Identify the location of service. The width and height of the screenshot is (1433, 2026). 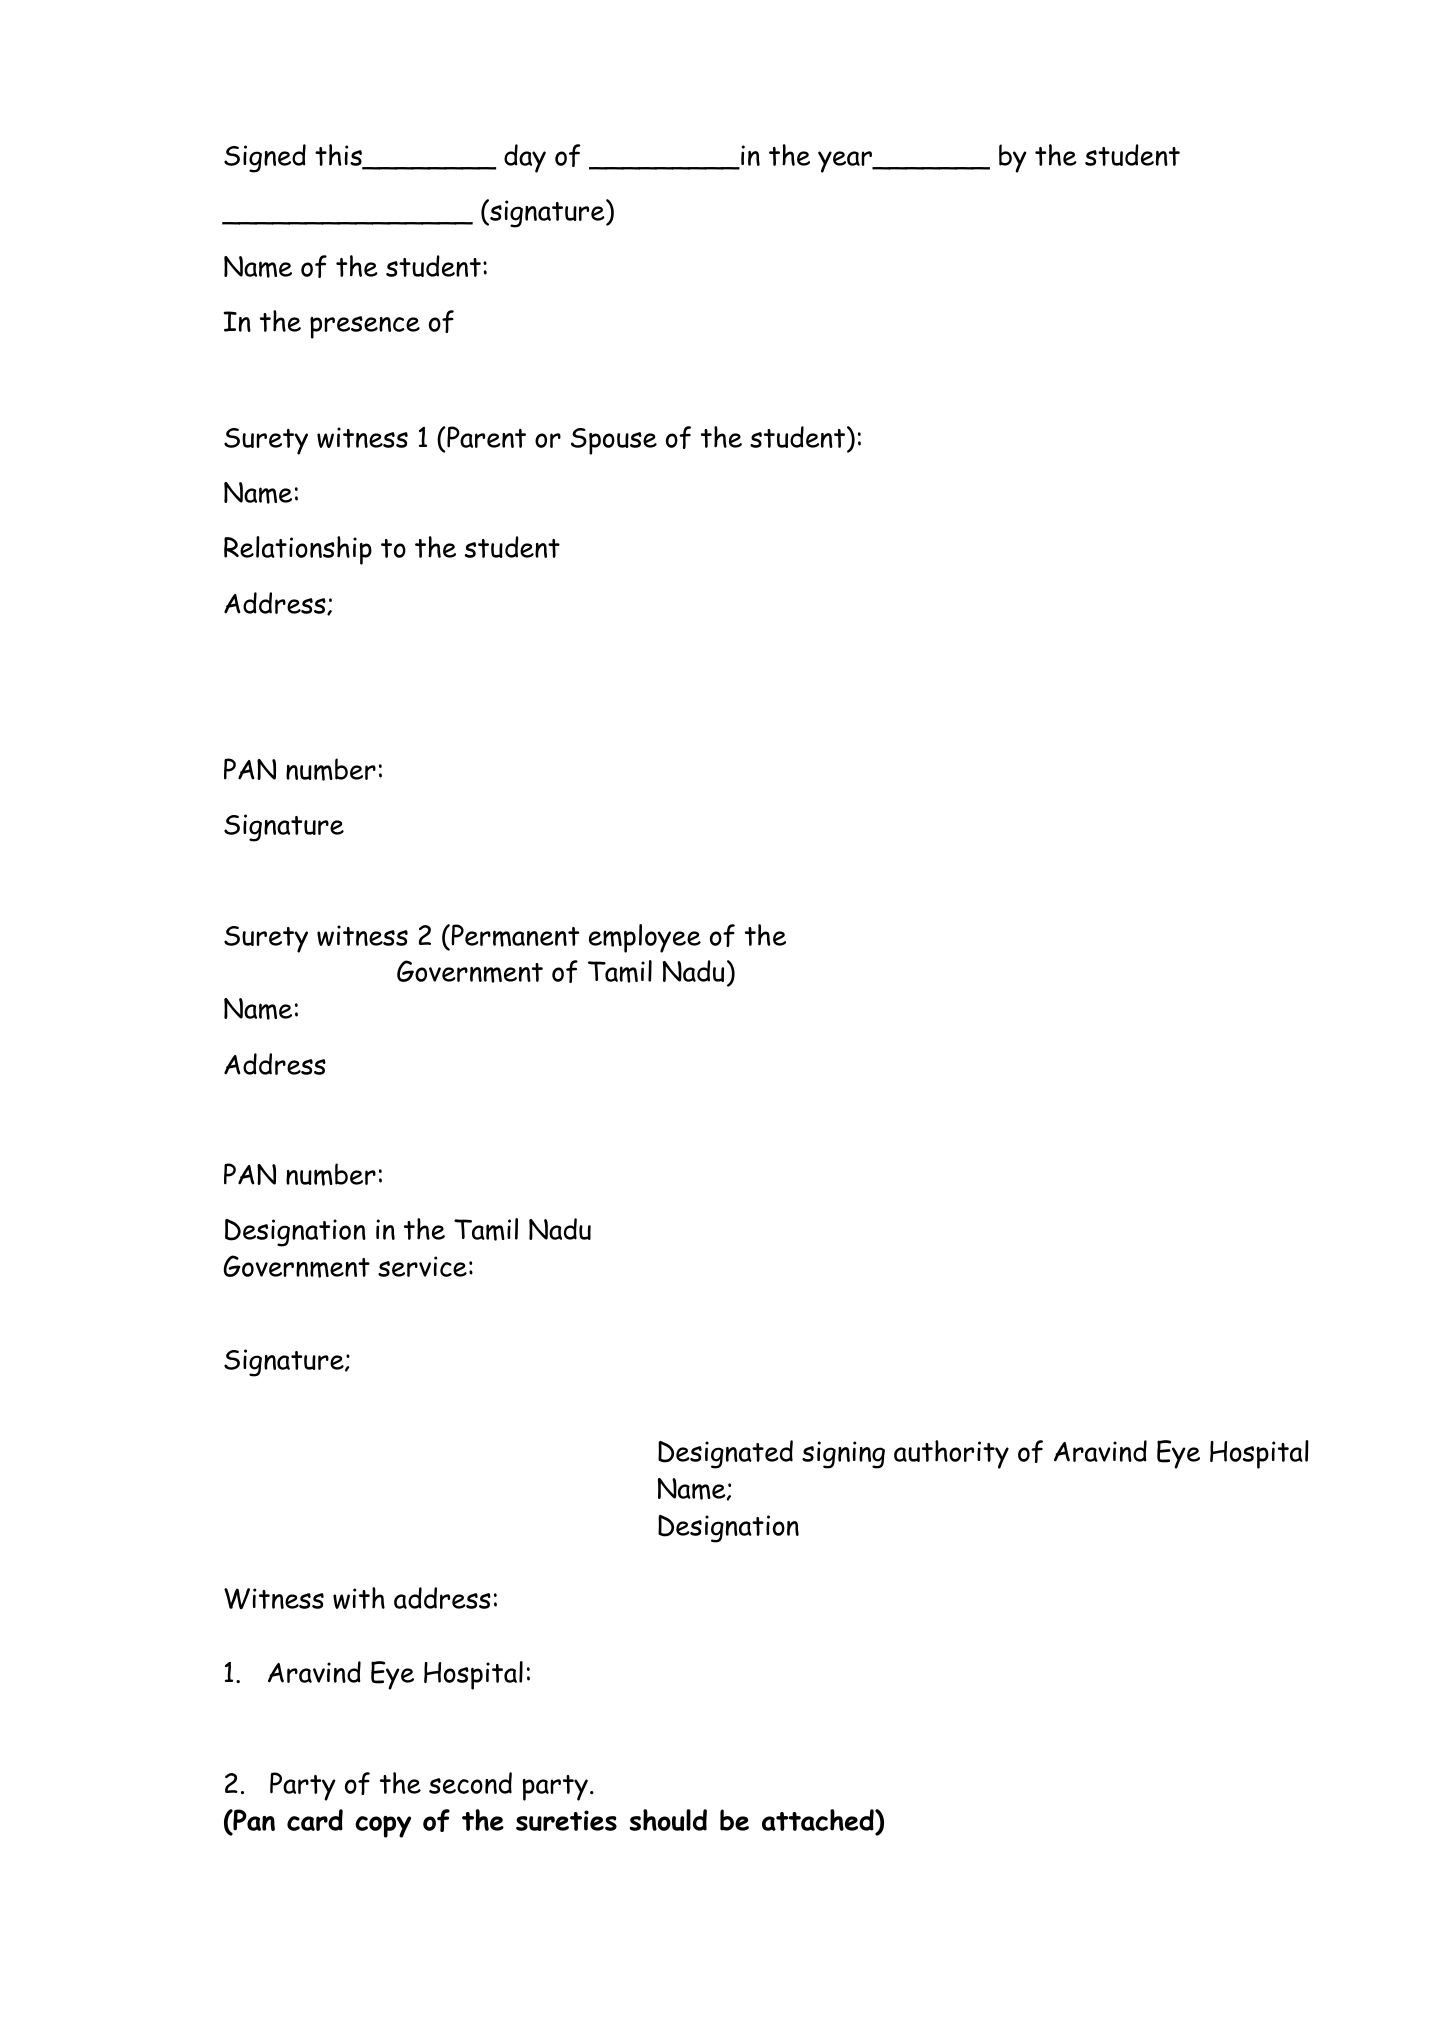
(422, 1266).
